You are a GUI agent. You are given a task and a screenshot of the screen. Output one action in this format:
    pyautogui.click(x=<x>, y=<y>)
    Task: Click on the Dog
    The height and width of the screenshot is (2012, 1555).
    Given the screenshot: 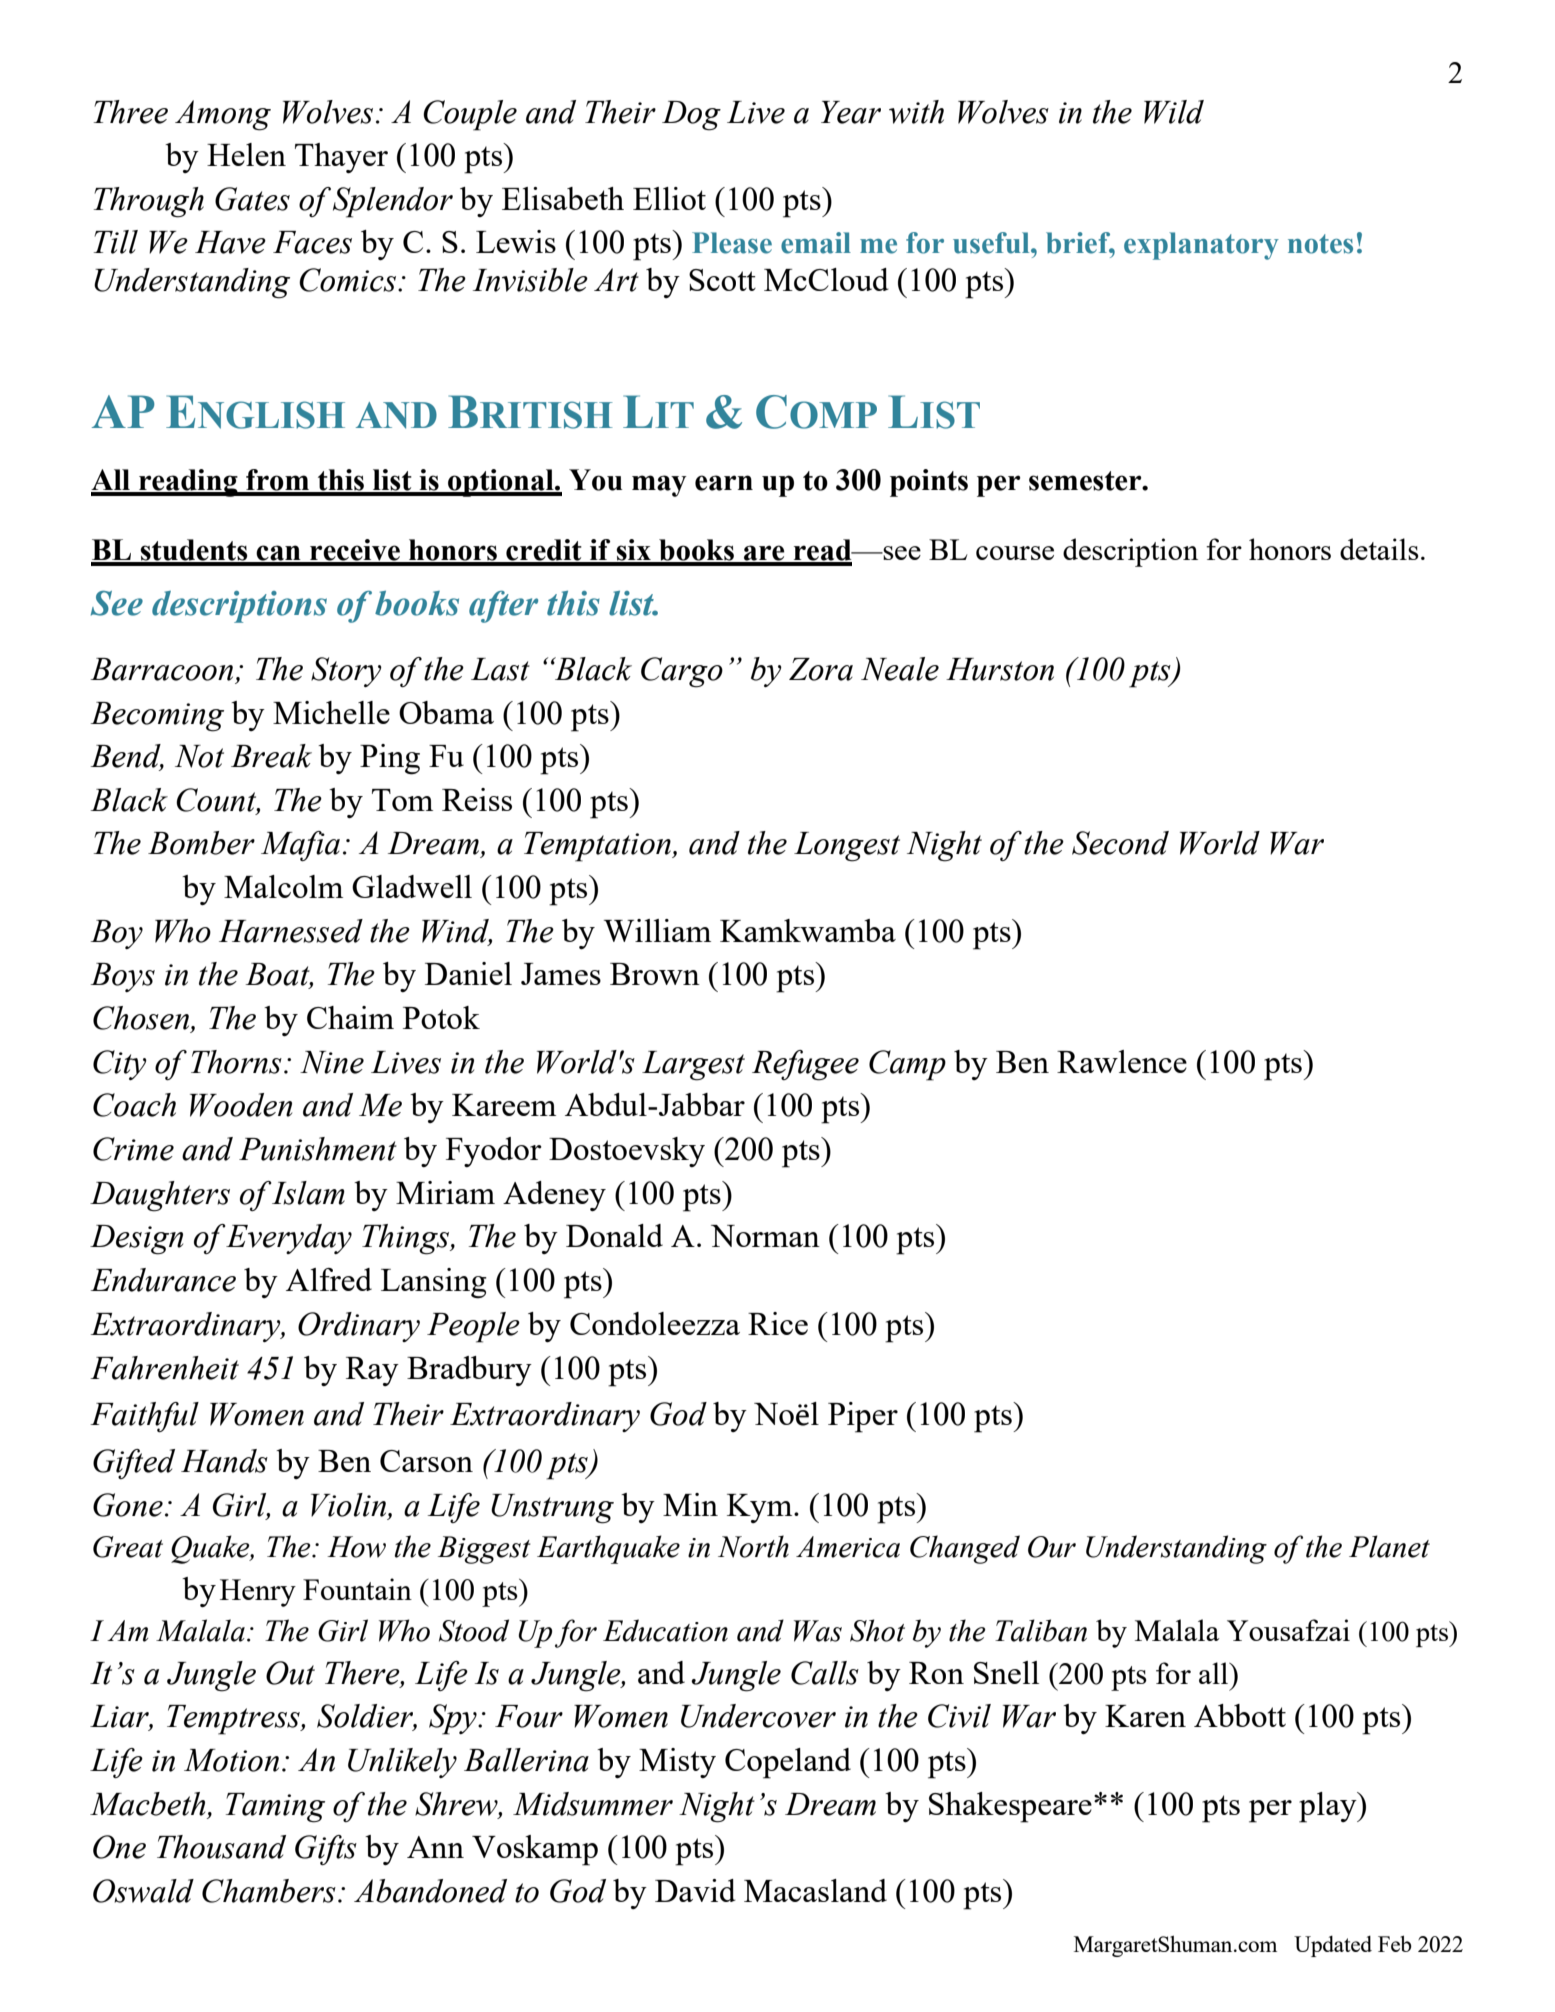 What is the action you would take?
    pyautogui.click(x=691, y=116)
